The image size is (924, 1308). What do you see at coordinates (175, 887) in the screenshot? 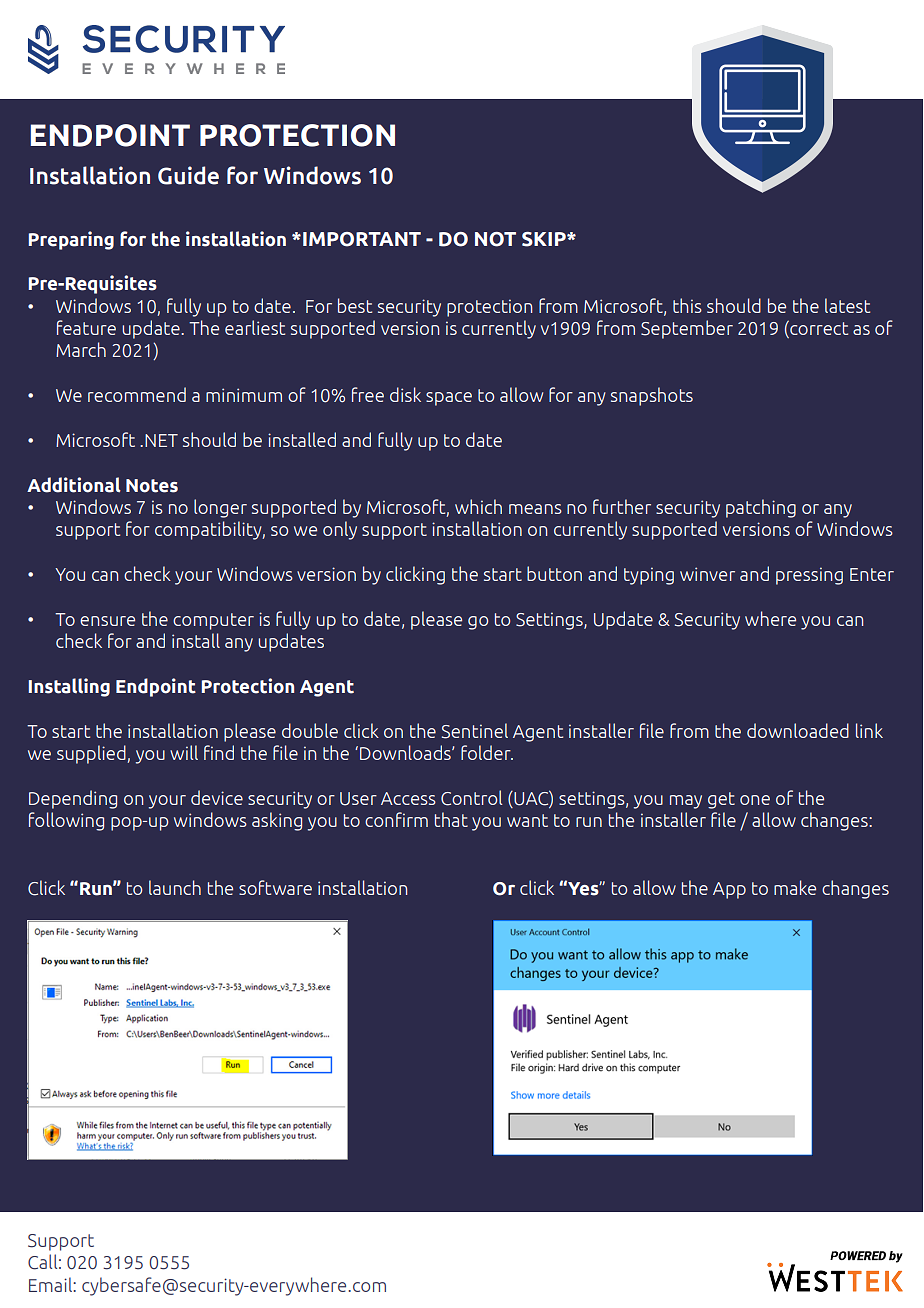
I see `launch` at bounding box center [175, 887].
